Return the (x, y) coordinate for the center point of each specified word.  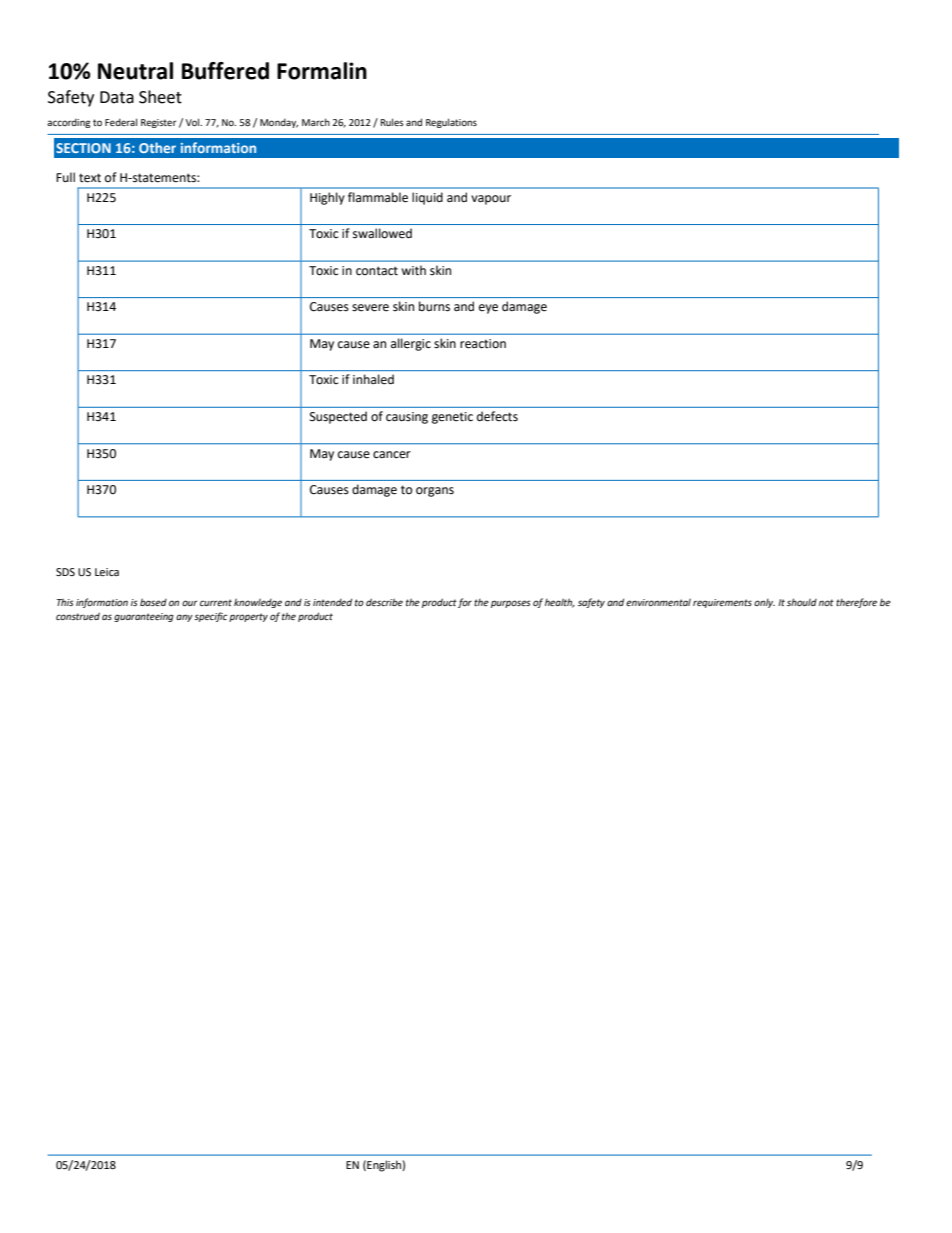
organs (435, 492)
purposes (511, 604)
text (90, 178)
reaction (483, 344)
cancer (392, 455)
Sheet (160, 97)
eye (488, 309)
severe (370, 308)
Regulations (451, 123)
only (764, 603)
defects (497, 416)
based (153, 602)
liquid (427, 198)
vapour (491, 200)
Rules (392, 122)
